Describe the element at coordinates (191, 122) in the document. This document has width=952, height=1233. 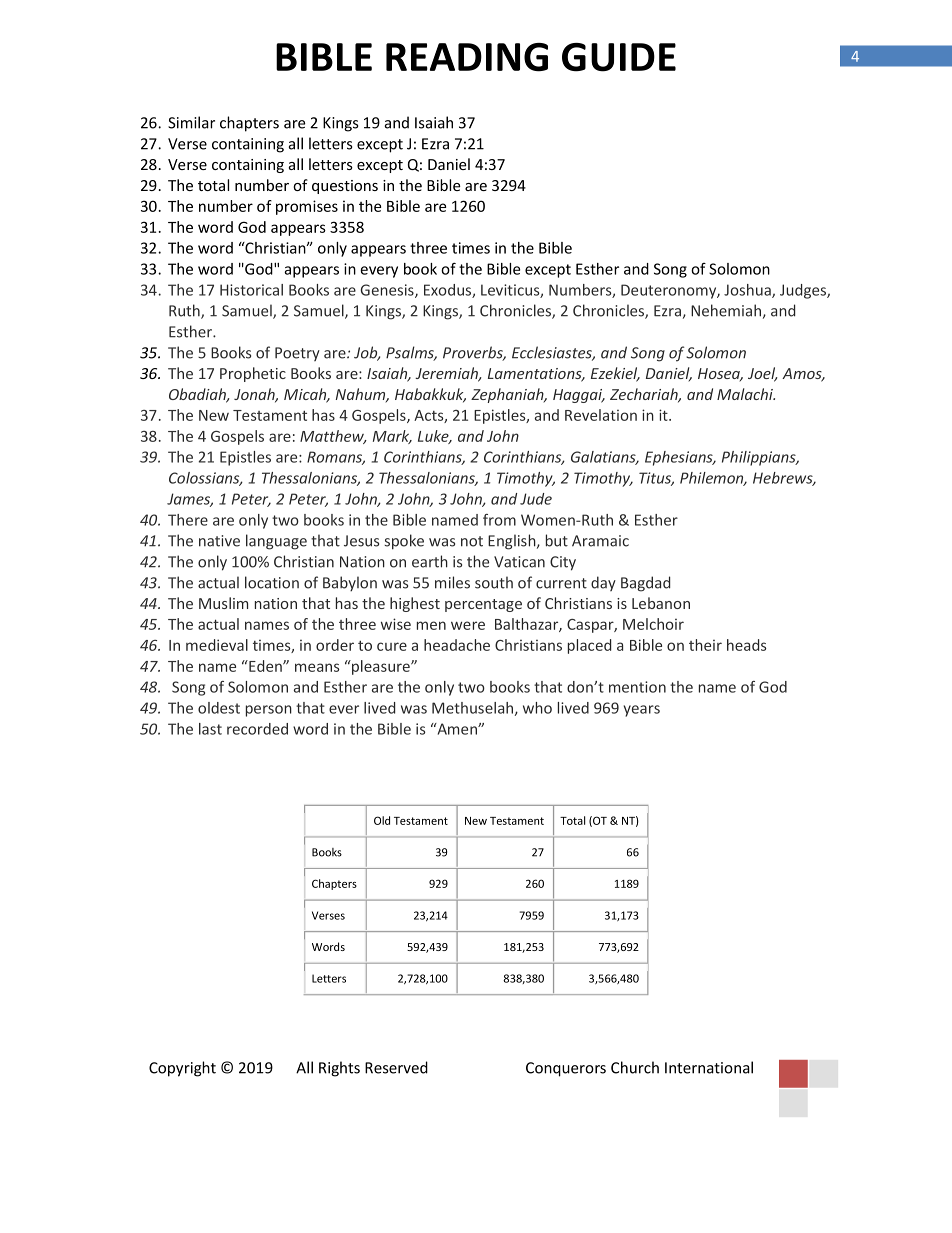
I see `Similar` at that location.
